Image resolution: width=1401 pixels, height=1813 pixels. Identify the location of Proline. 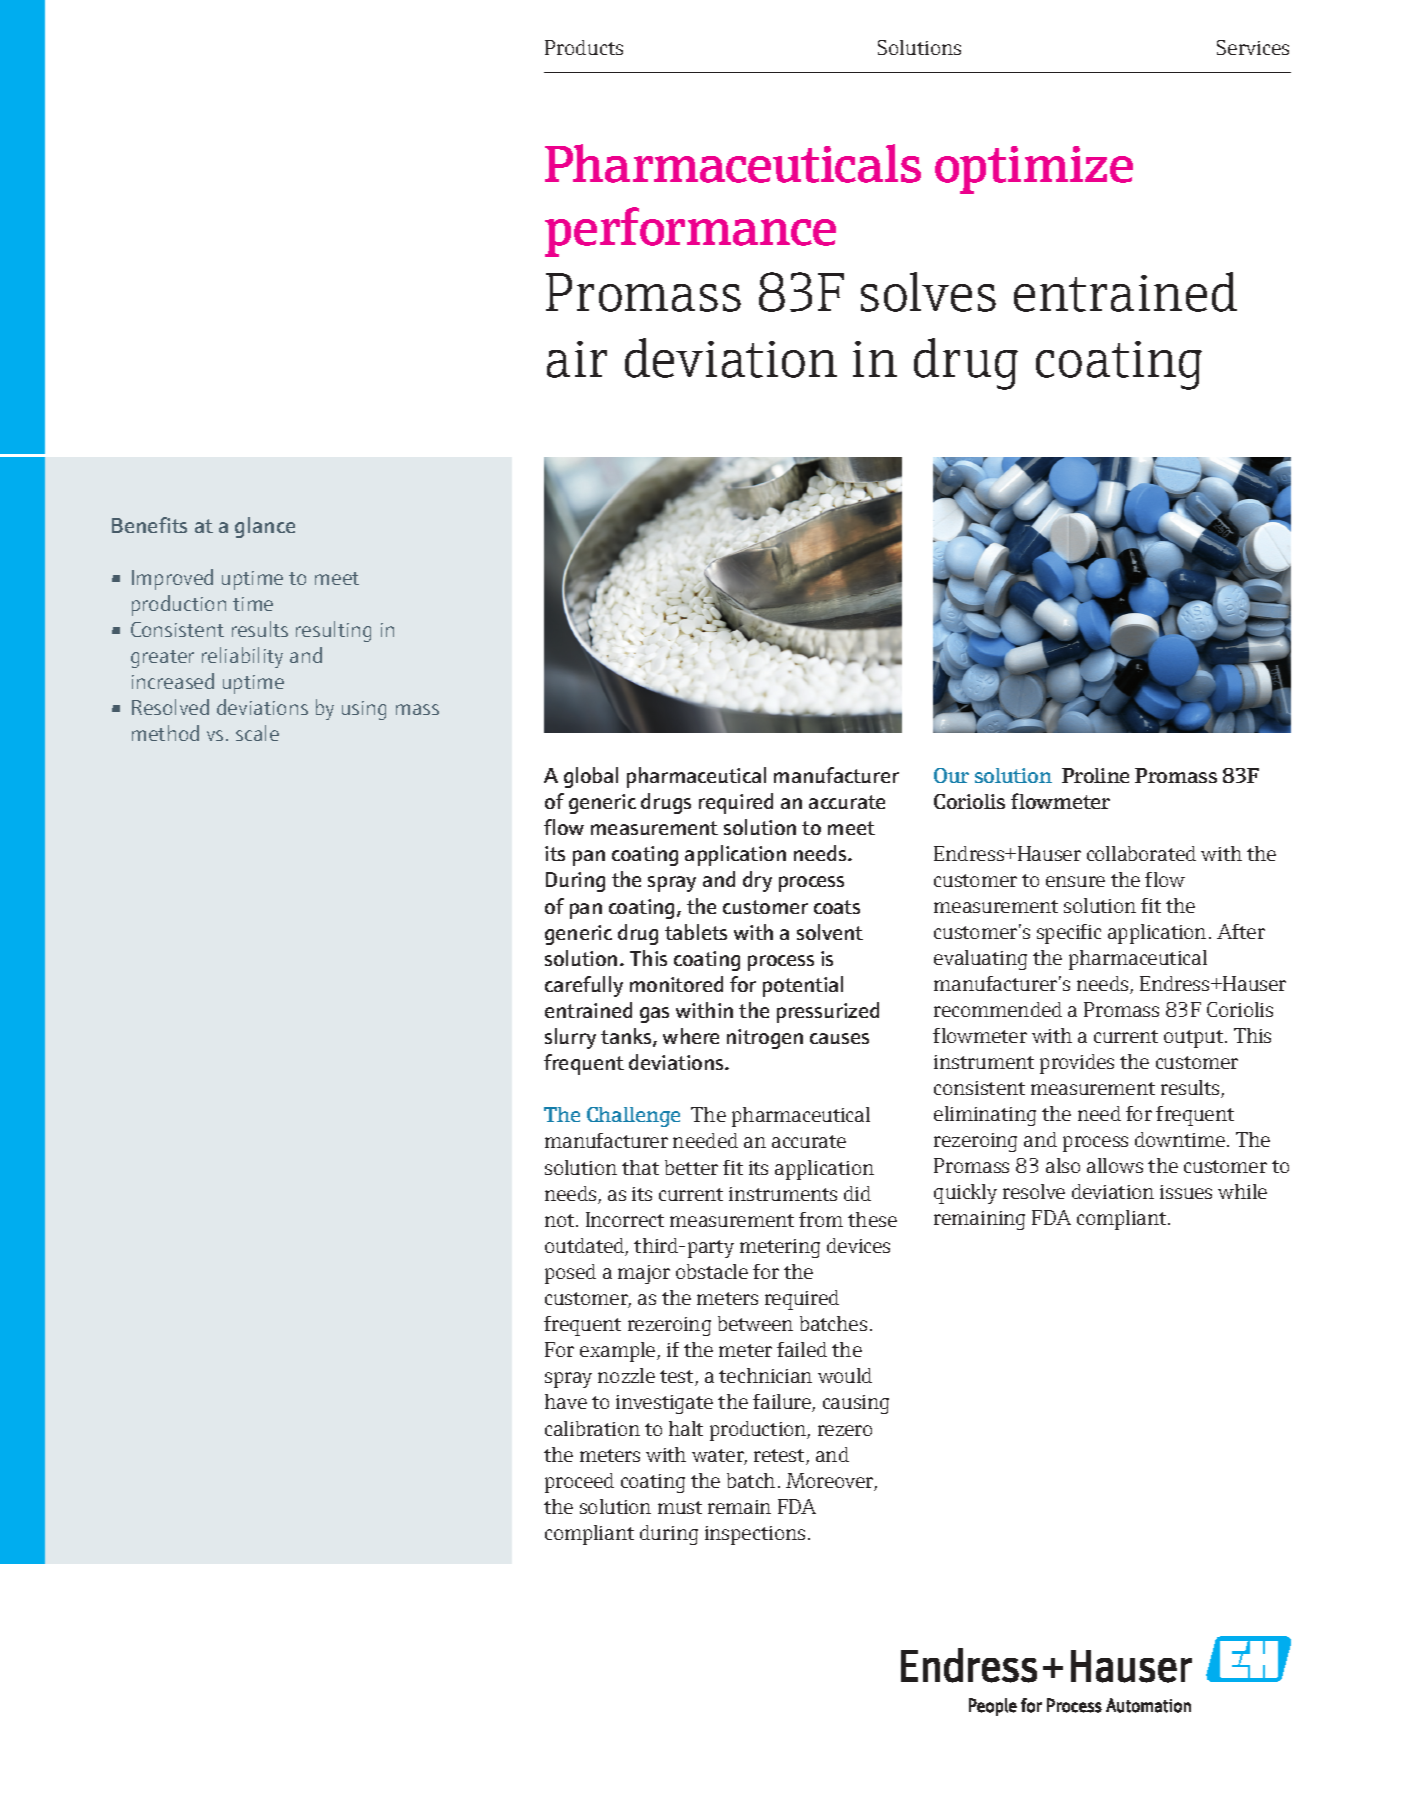
(1095, 775).
